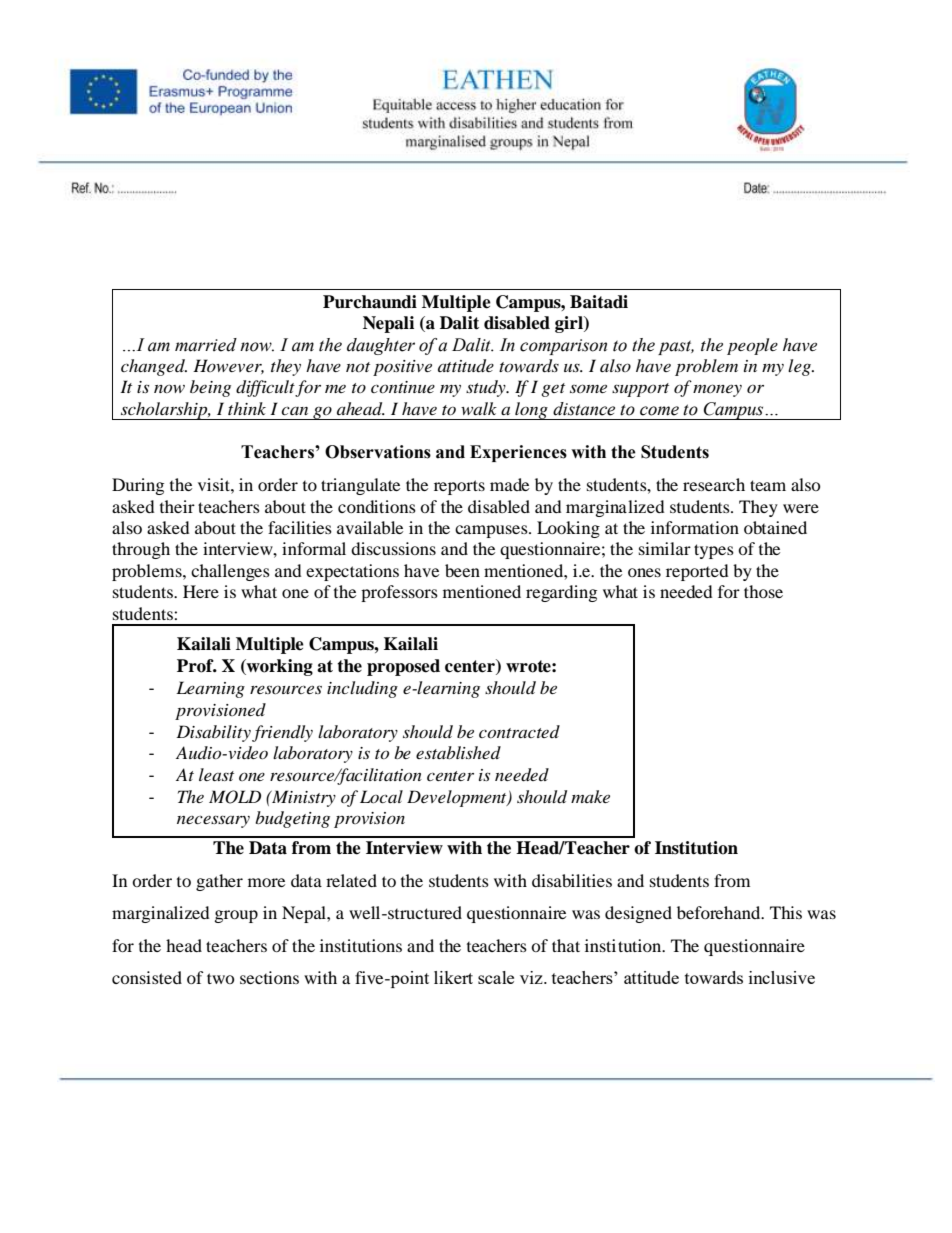 This screenshot has height=1233, width=952. Describe the element at coordinates (221, 978) in the screenshot. I see `two` at that location.
